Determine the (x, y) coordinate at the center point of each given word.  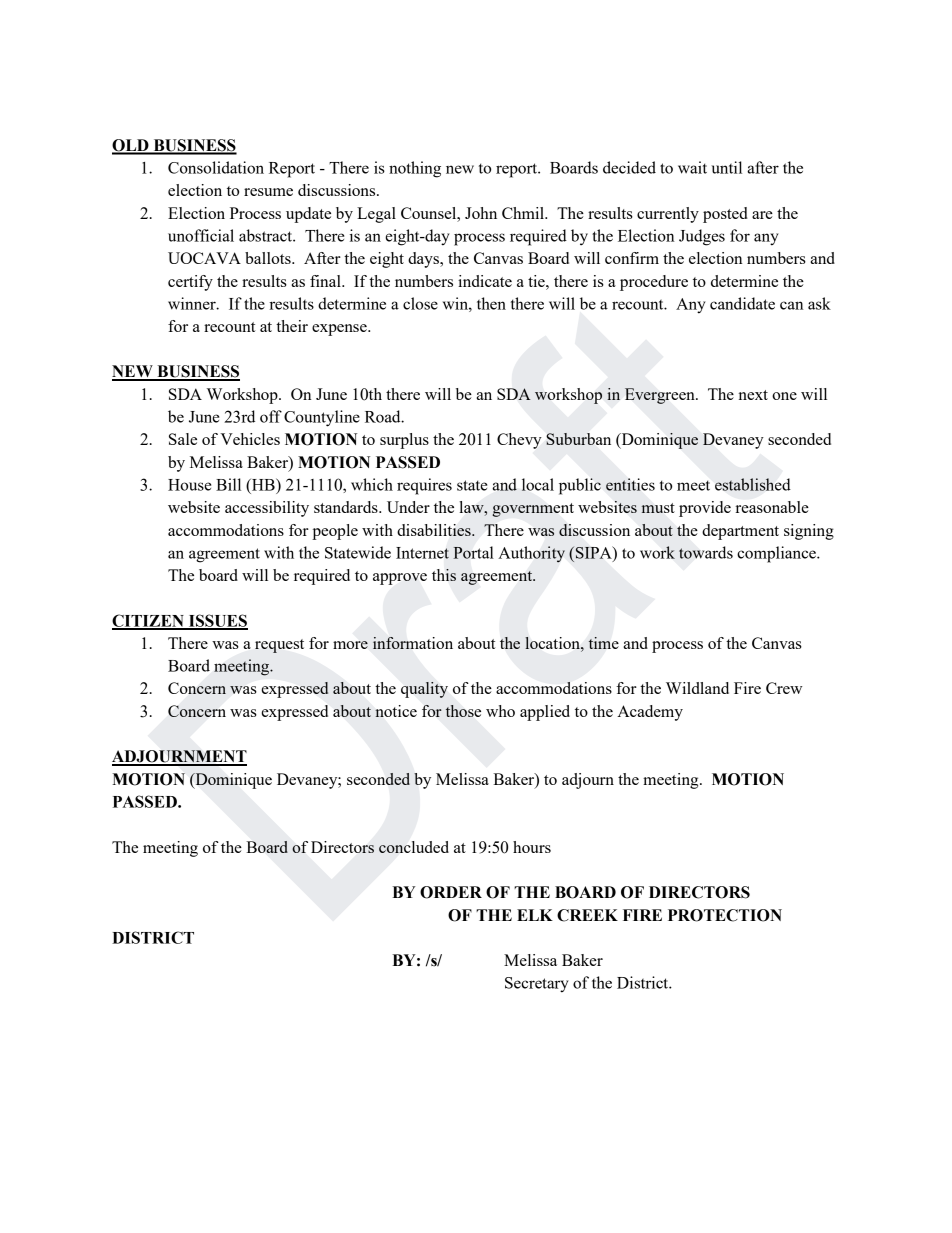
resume (268, 192)
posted (725, 215)
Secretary (537, 985)
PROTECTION (725, 915)
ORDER (451, 892)
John (481, 213)
